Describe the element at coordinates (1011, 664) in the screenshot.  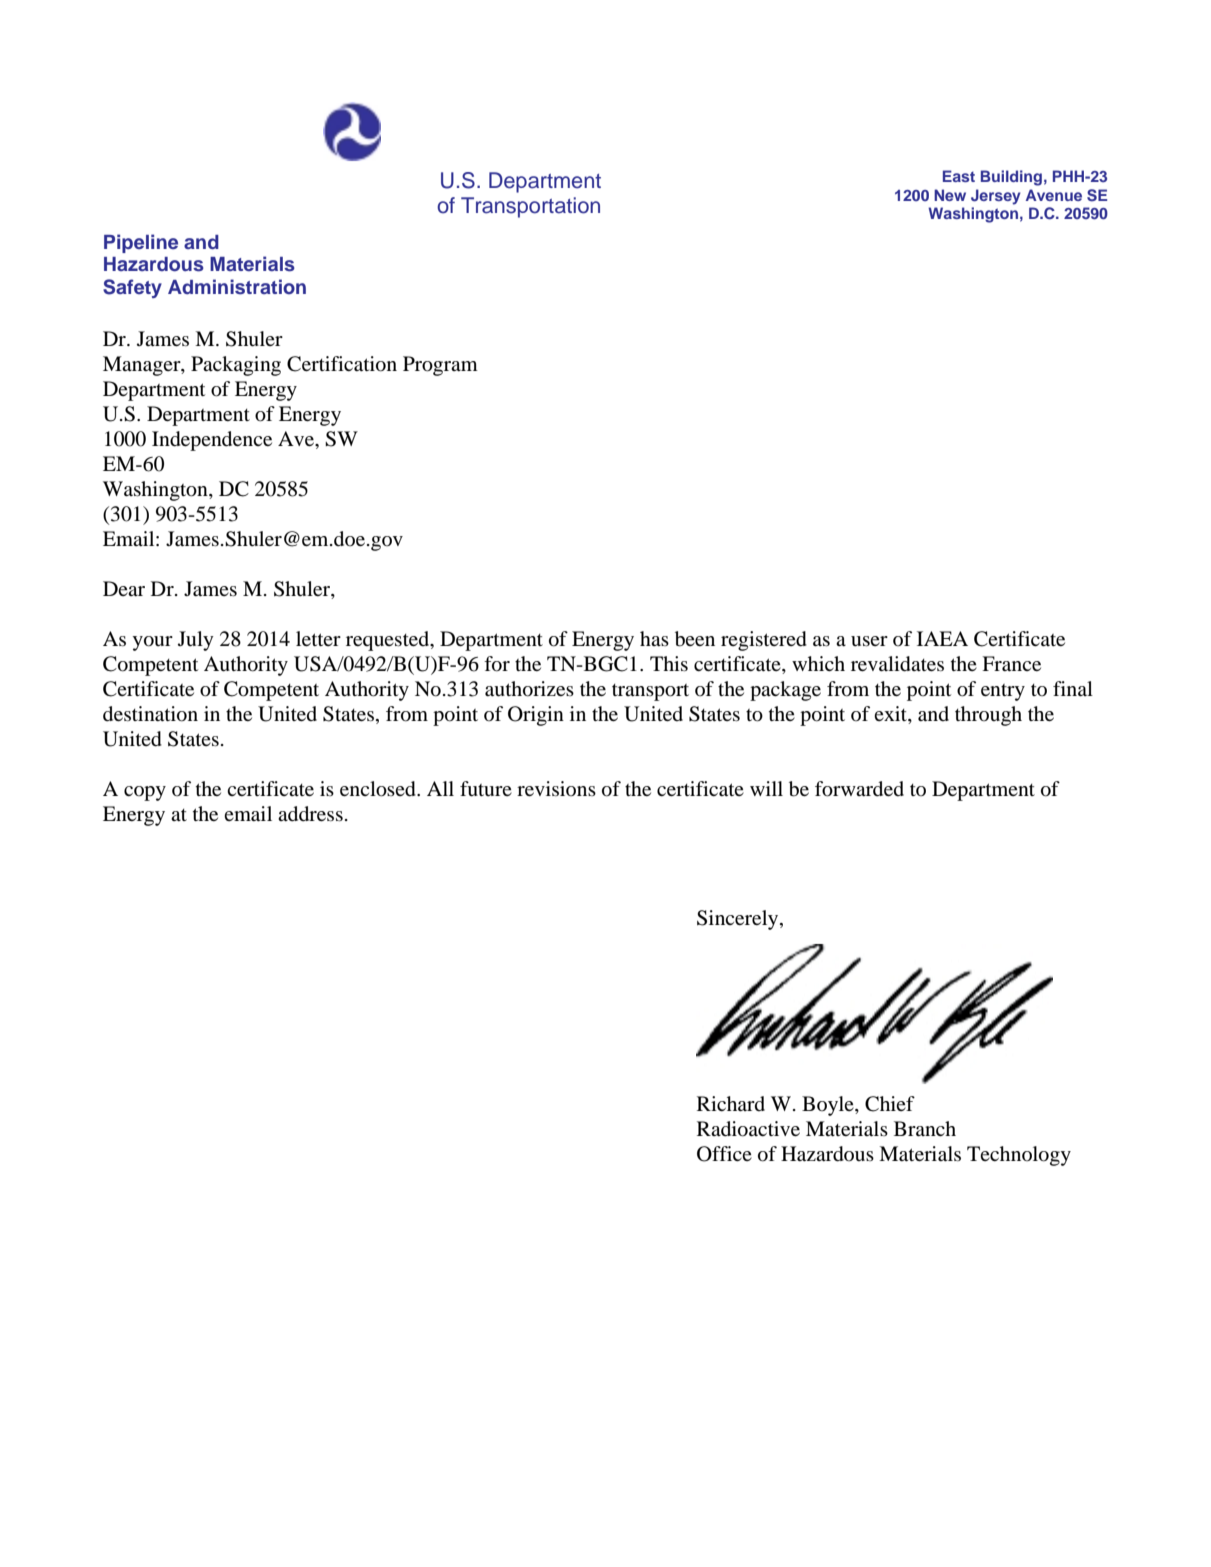
I see `France` at that location.
